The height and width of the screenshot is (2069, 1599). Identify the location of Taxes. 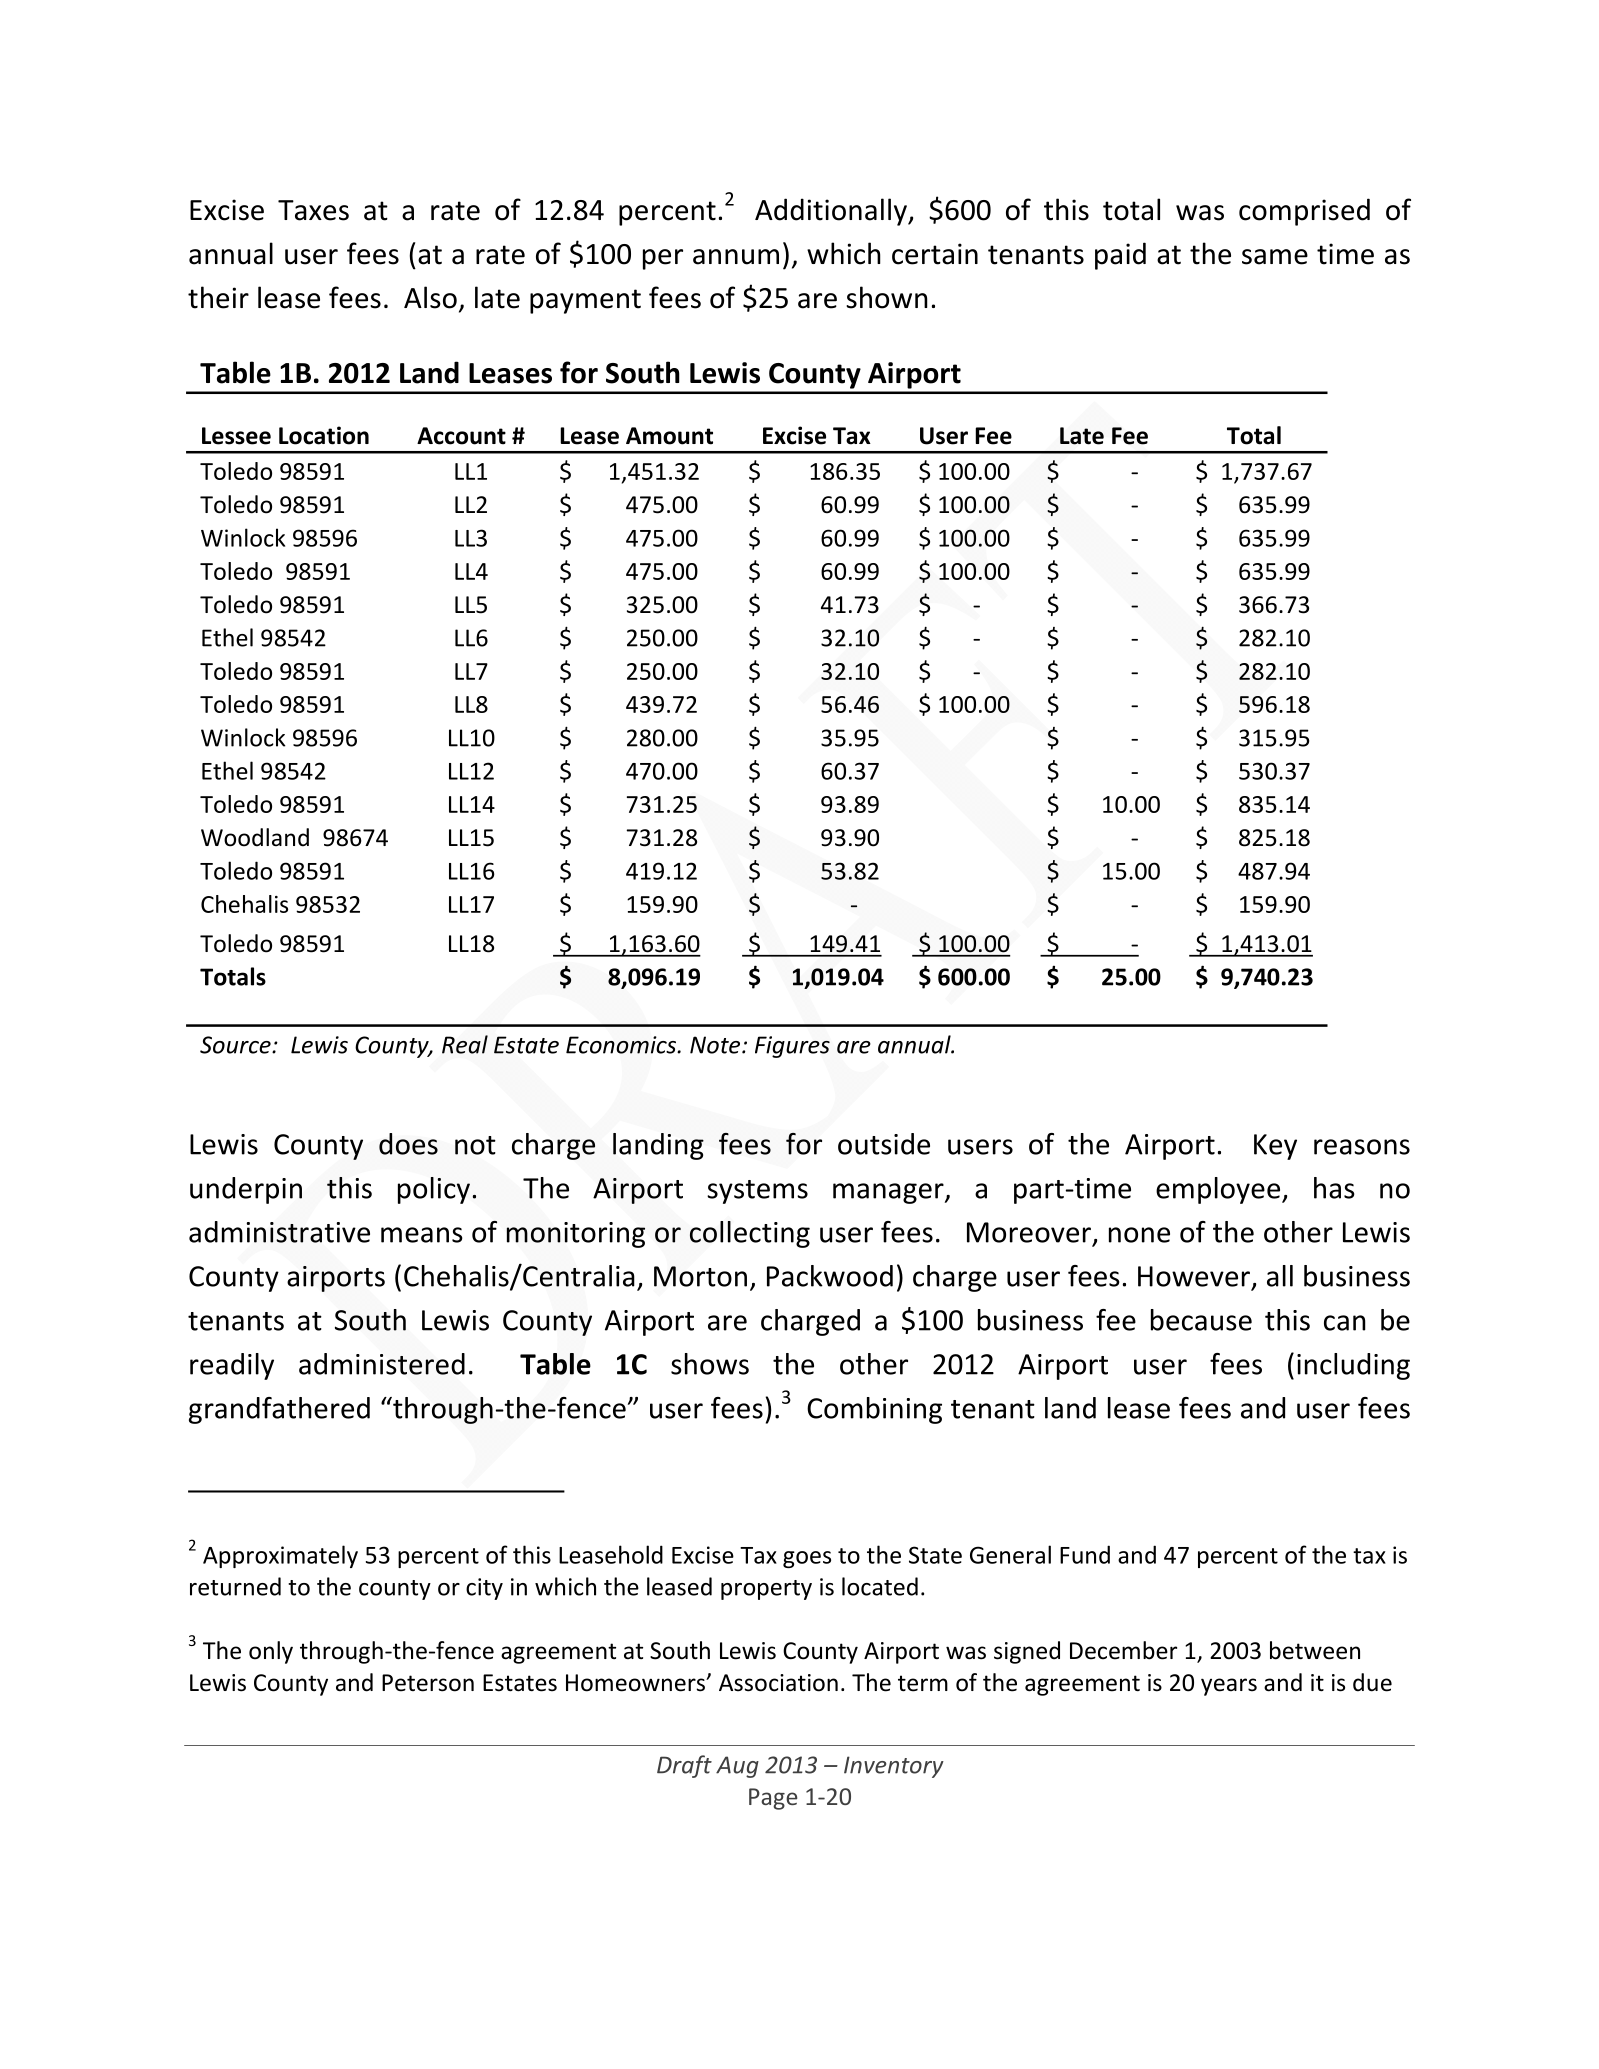
(313, 210).
